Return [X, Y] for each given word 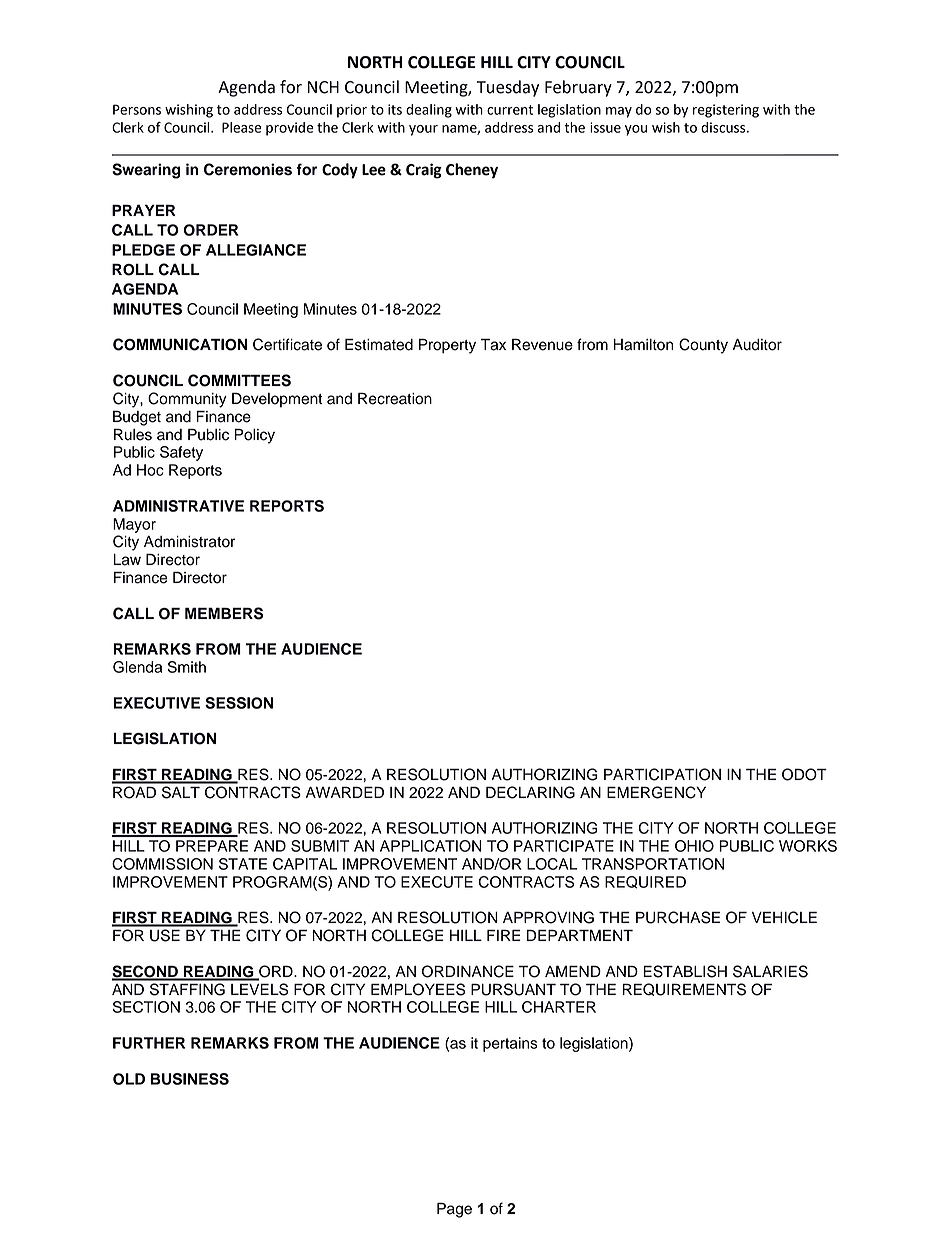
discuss [724, 127]
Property [447, 346]
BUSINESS [190, 1079]
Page [454, 1210]
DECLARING [530, 792]
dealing [429, 111]
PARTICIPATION [662, 774]
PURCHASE [678, 917]
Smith [186, 667]
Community [187, 400]
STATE [243, 864]
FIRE [504, 935]
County [703, 346]
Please [241, 127]
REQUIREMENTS [684, 989]
